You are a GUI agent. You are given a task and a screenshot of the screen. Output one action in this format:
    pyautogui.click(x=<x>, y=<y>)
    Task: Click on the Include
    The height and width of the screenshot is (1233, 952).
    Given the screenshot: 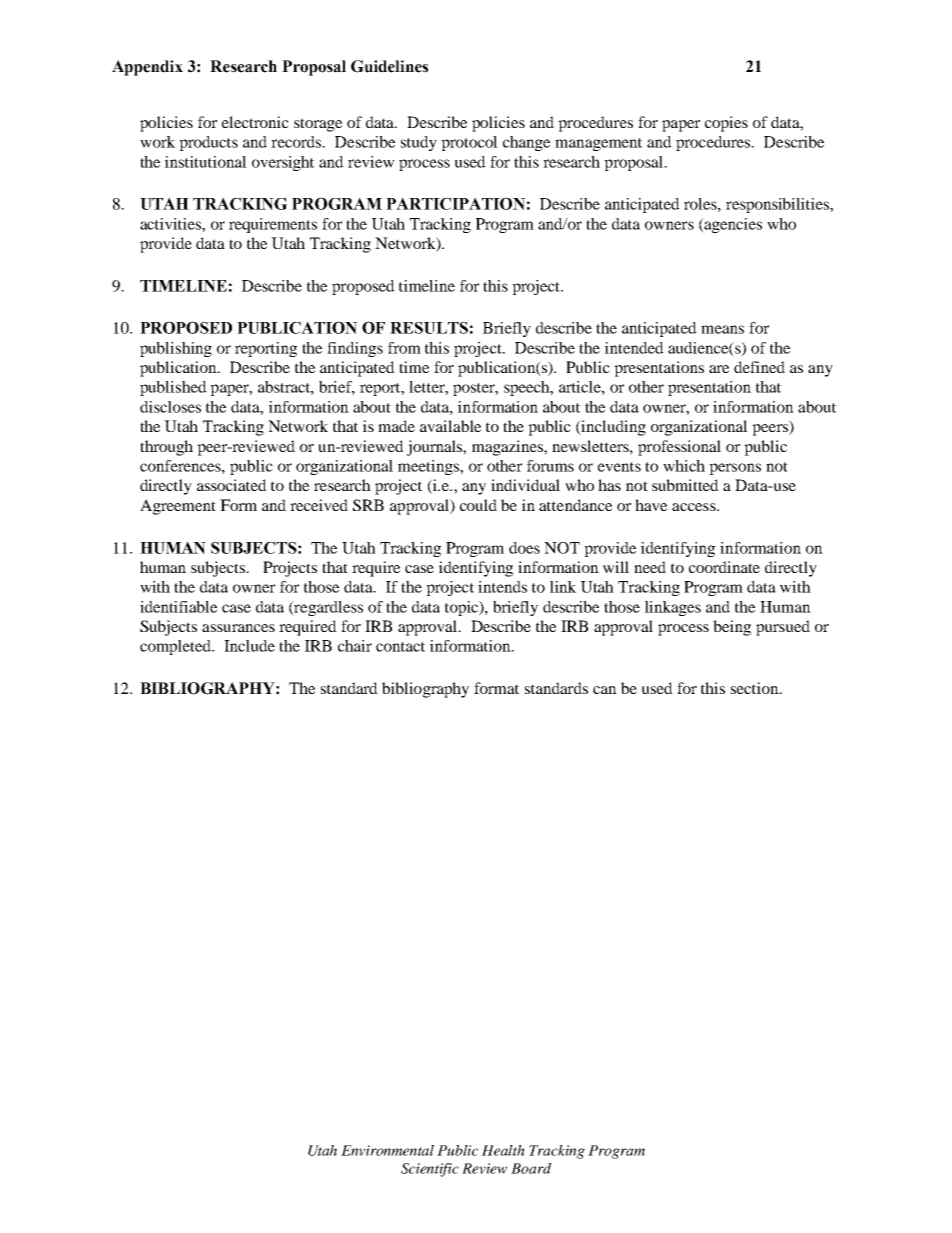 What is the action you would take?
    pyautogui.click(x=249, y=646)
